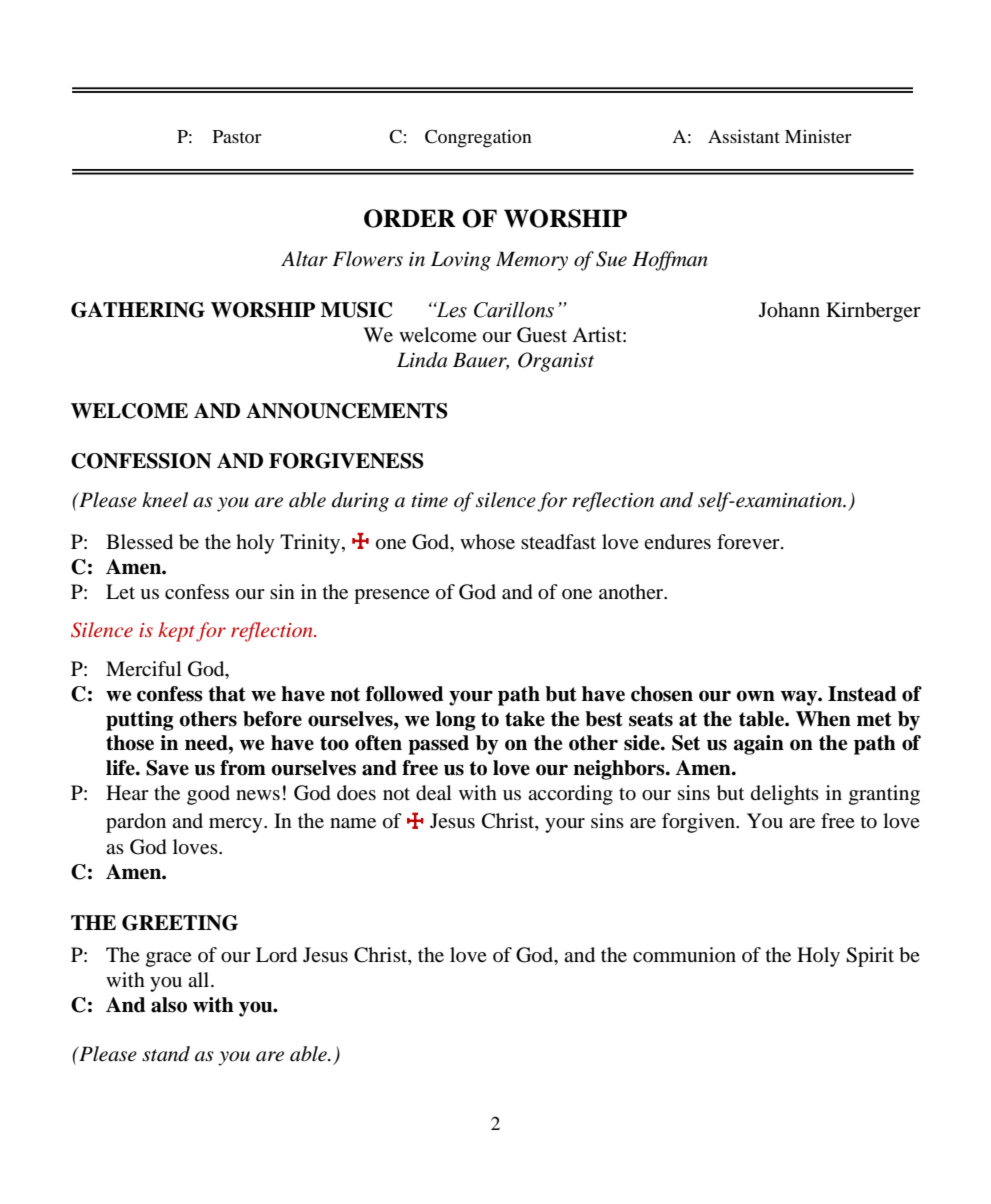 The width and height of the page is (991, 1204). What do you see at coordinates (237, 136) in the page?
I see `Pastor` at bounding box center [237, 136].
